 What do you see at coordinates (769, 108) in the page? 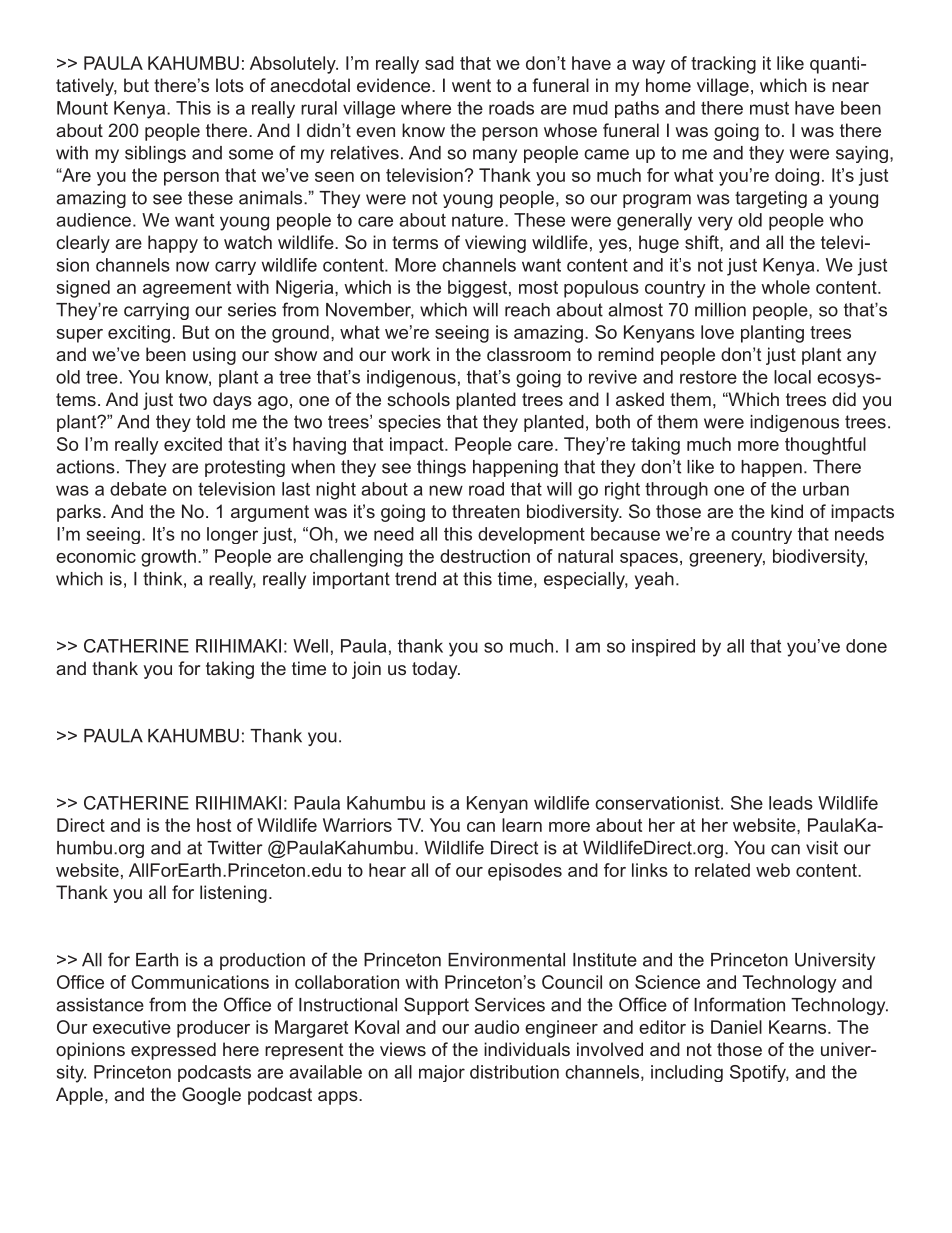
I see `must` at bounding box center [769, 108].
